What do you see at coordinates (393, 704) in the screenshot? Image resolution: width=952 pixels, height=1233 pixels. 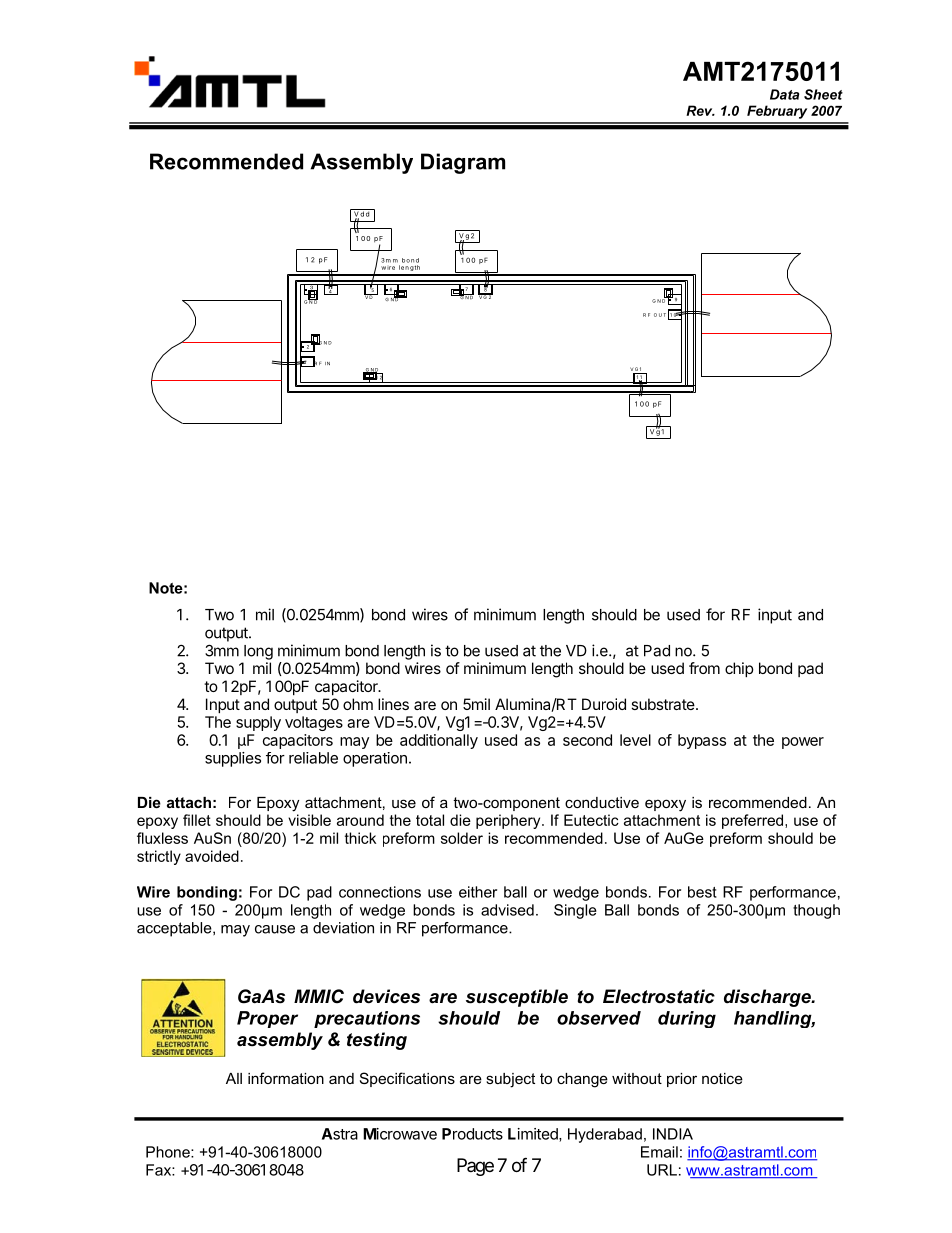 I see `lines` at bounding box center [393, 704].
